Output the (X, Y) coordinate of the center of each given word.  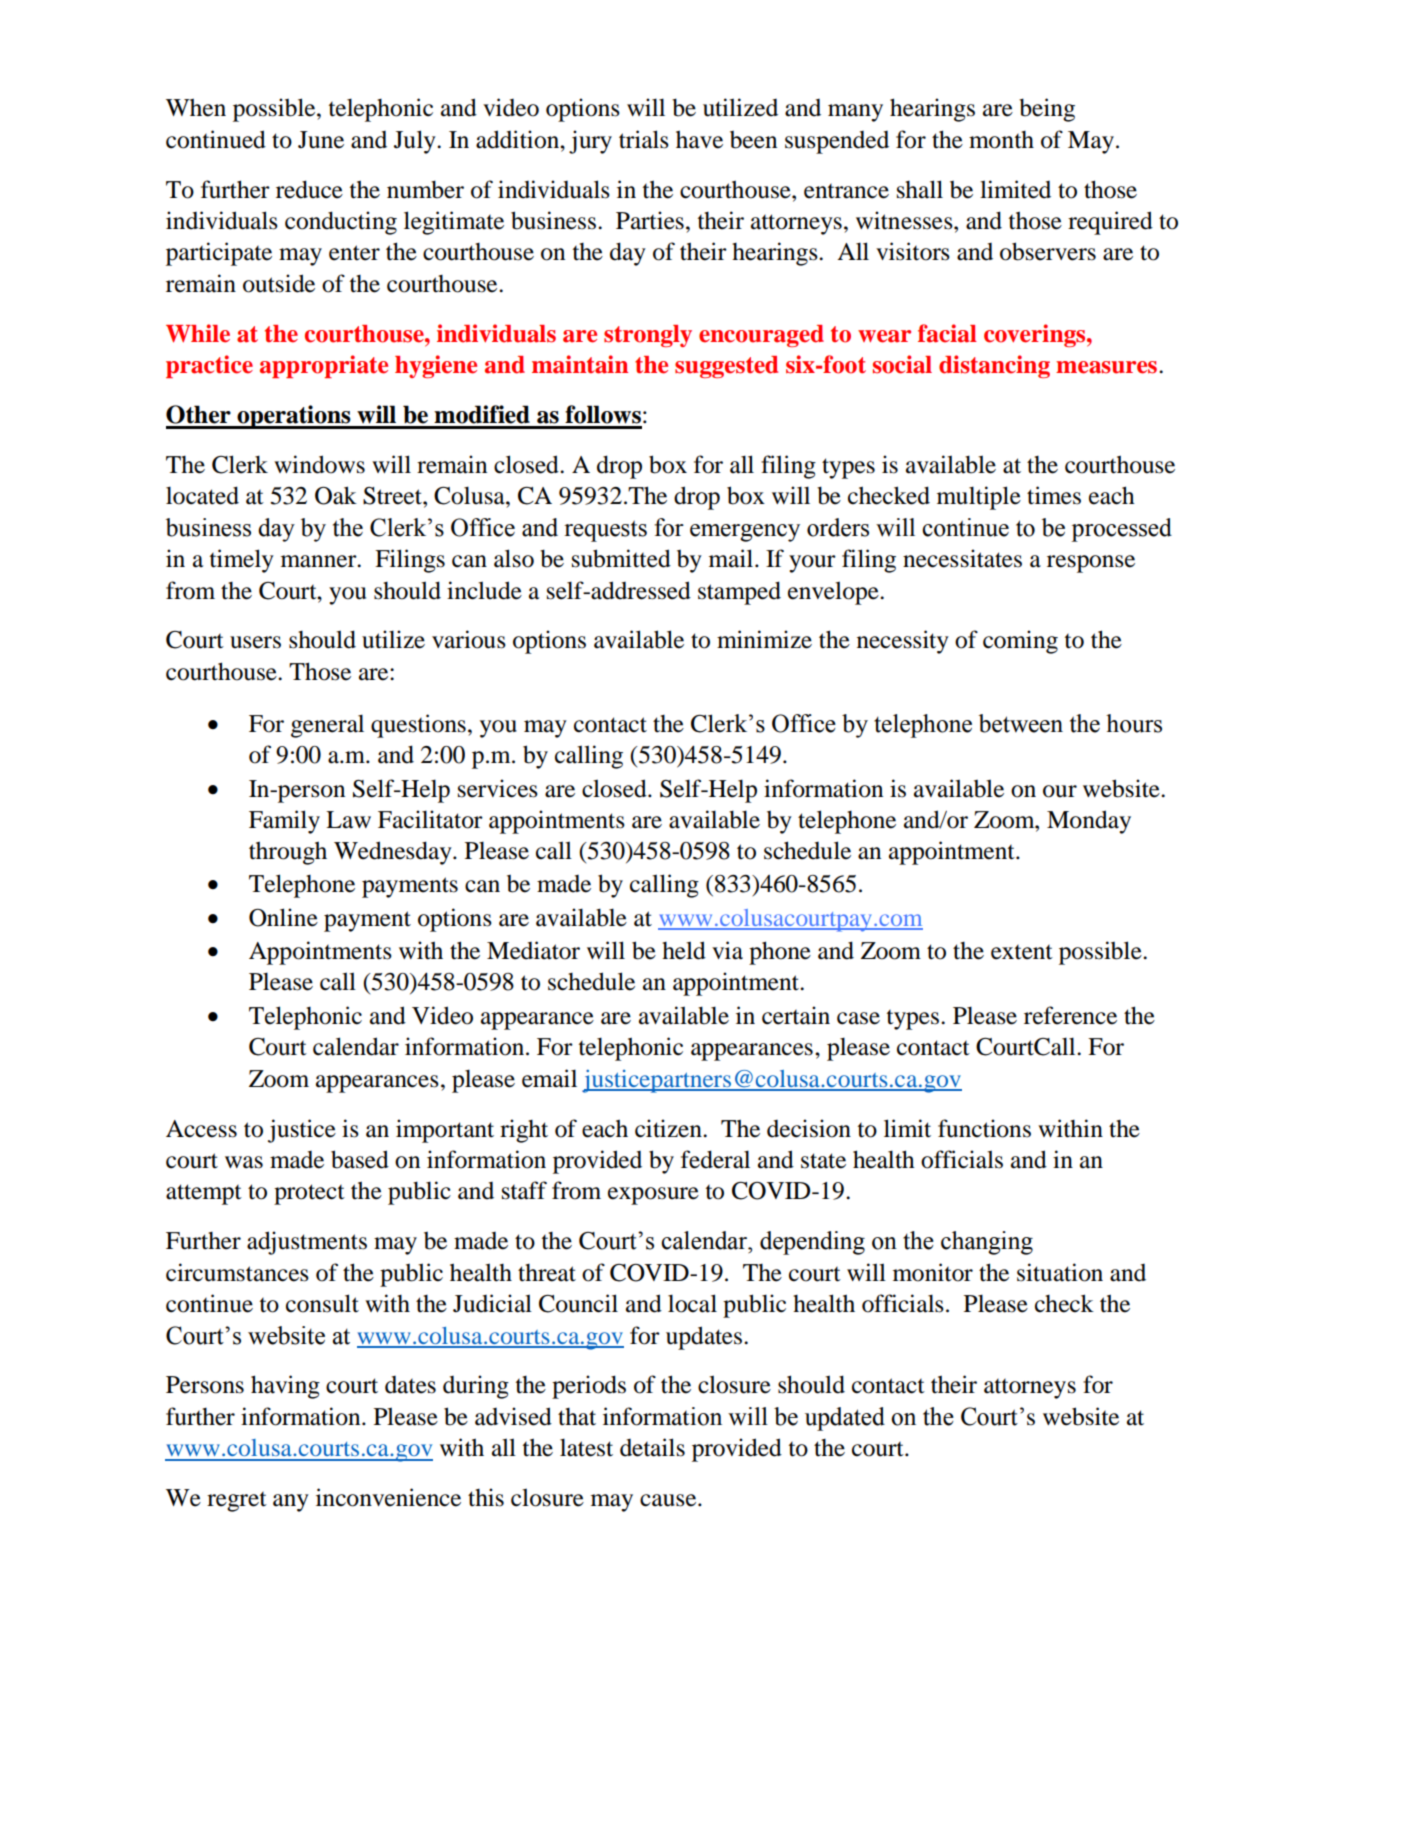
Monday (1089, 822)
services (498, 788)
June (321, 140)
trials (644, 139)
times (1054, 495)
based (360, 1159)
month (1001, 140)
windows (319, 464)
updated (845, 1419)
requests (605, 531)
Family (284, 822)
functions (984, 1128)
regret (237, 1502)
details (652, 1447)
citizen (669, 1128)
